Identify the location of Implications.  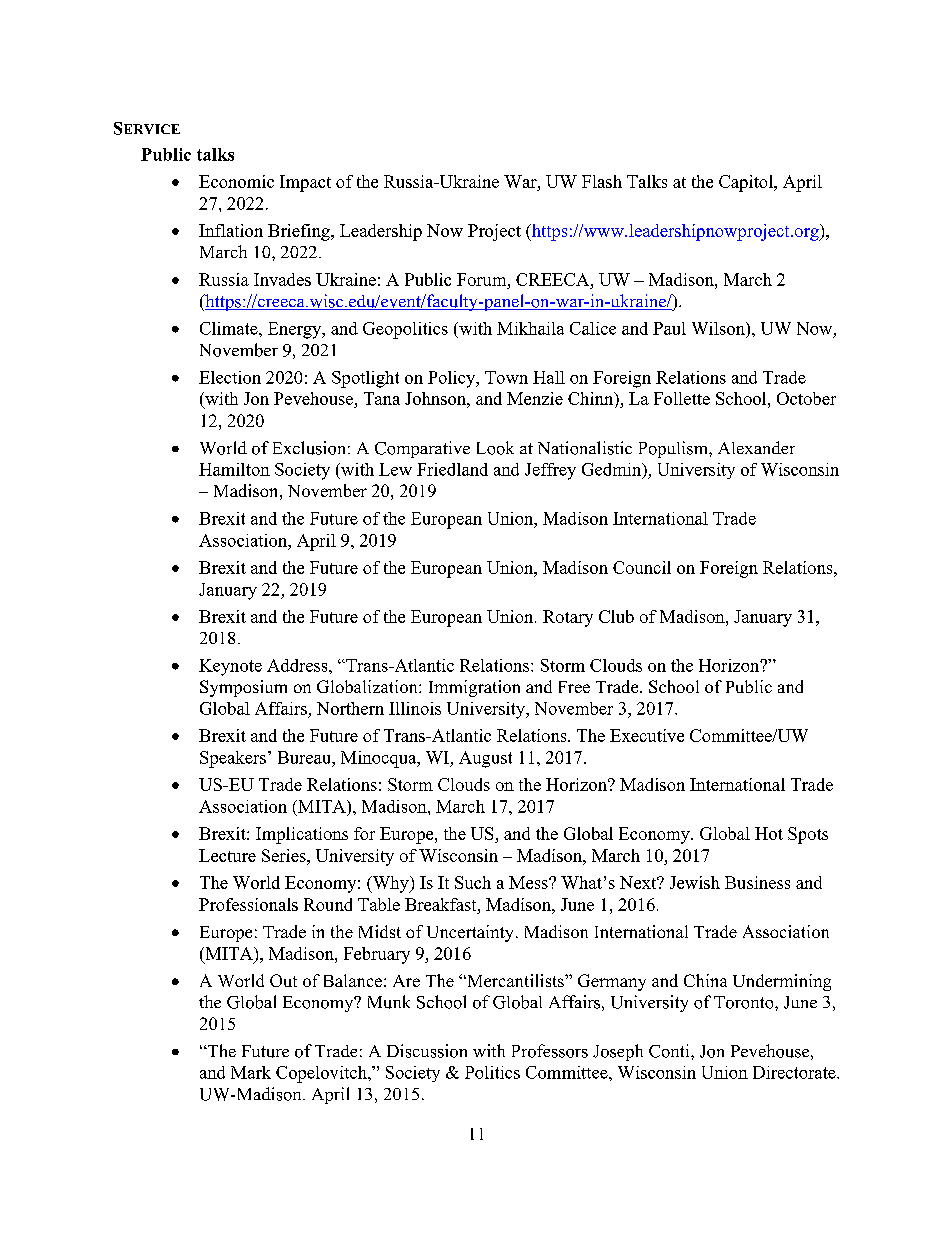
(302, 835).
